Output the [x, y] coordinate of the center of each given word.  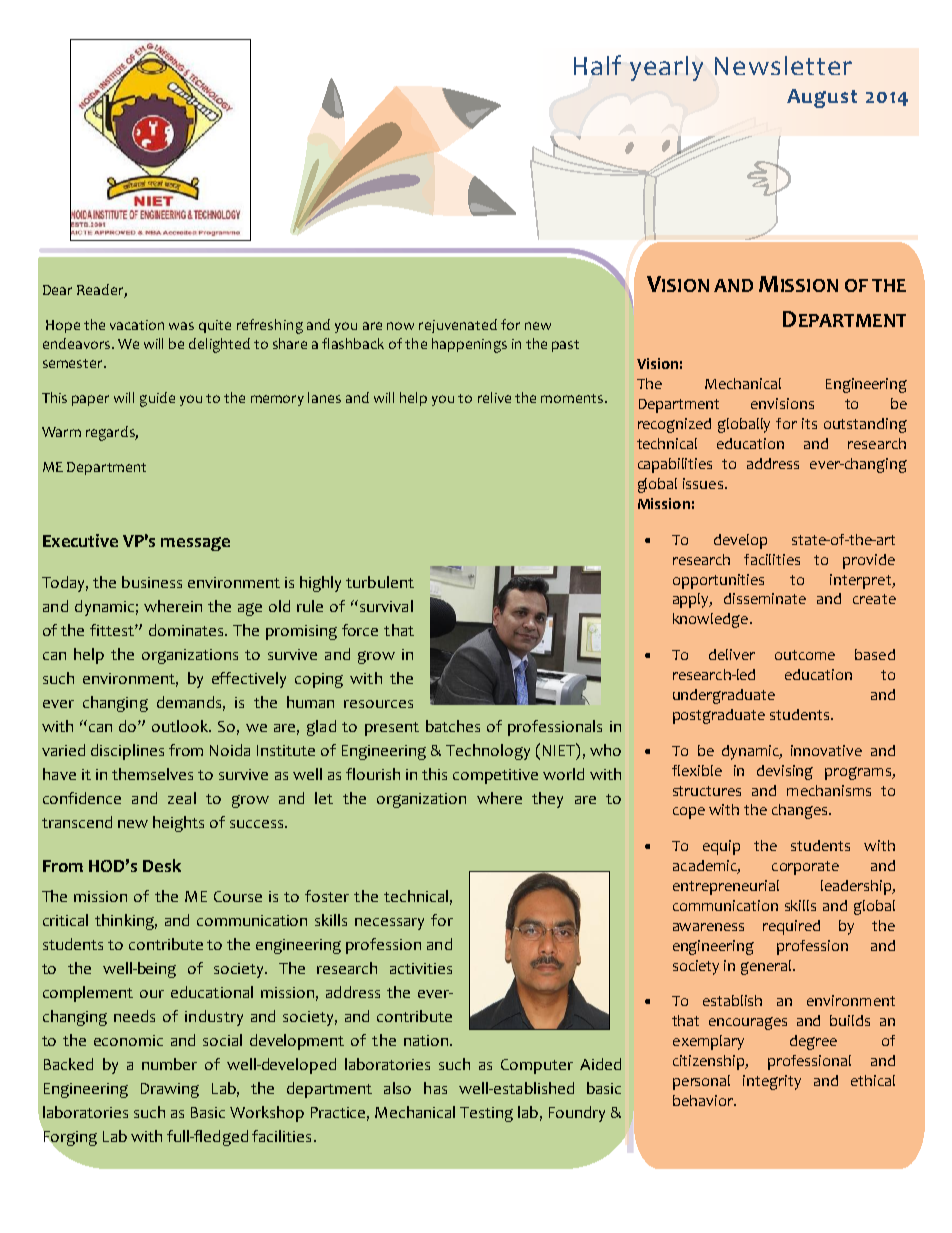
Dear [57, 290]
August [822, 98]
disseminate [765, 598]
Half [597, 65]
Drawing [170, 1090]
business [152, 582]
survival [386, 606]
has [435, 1088]
